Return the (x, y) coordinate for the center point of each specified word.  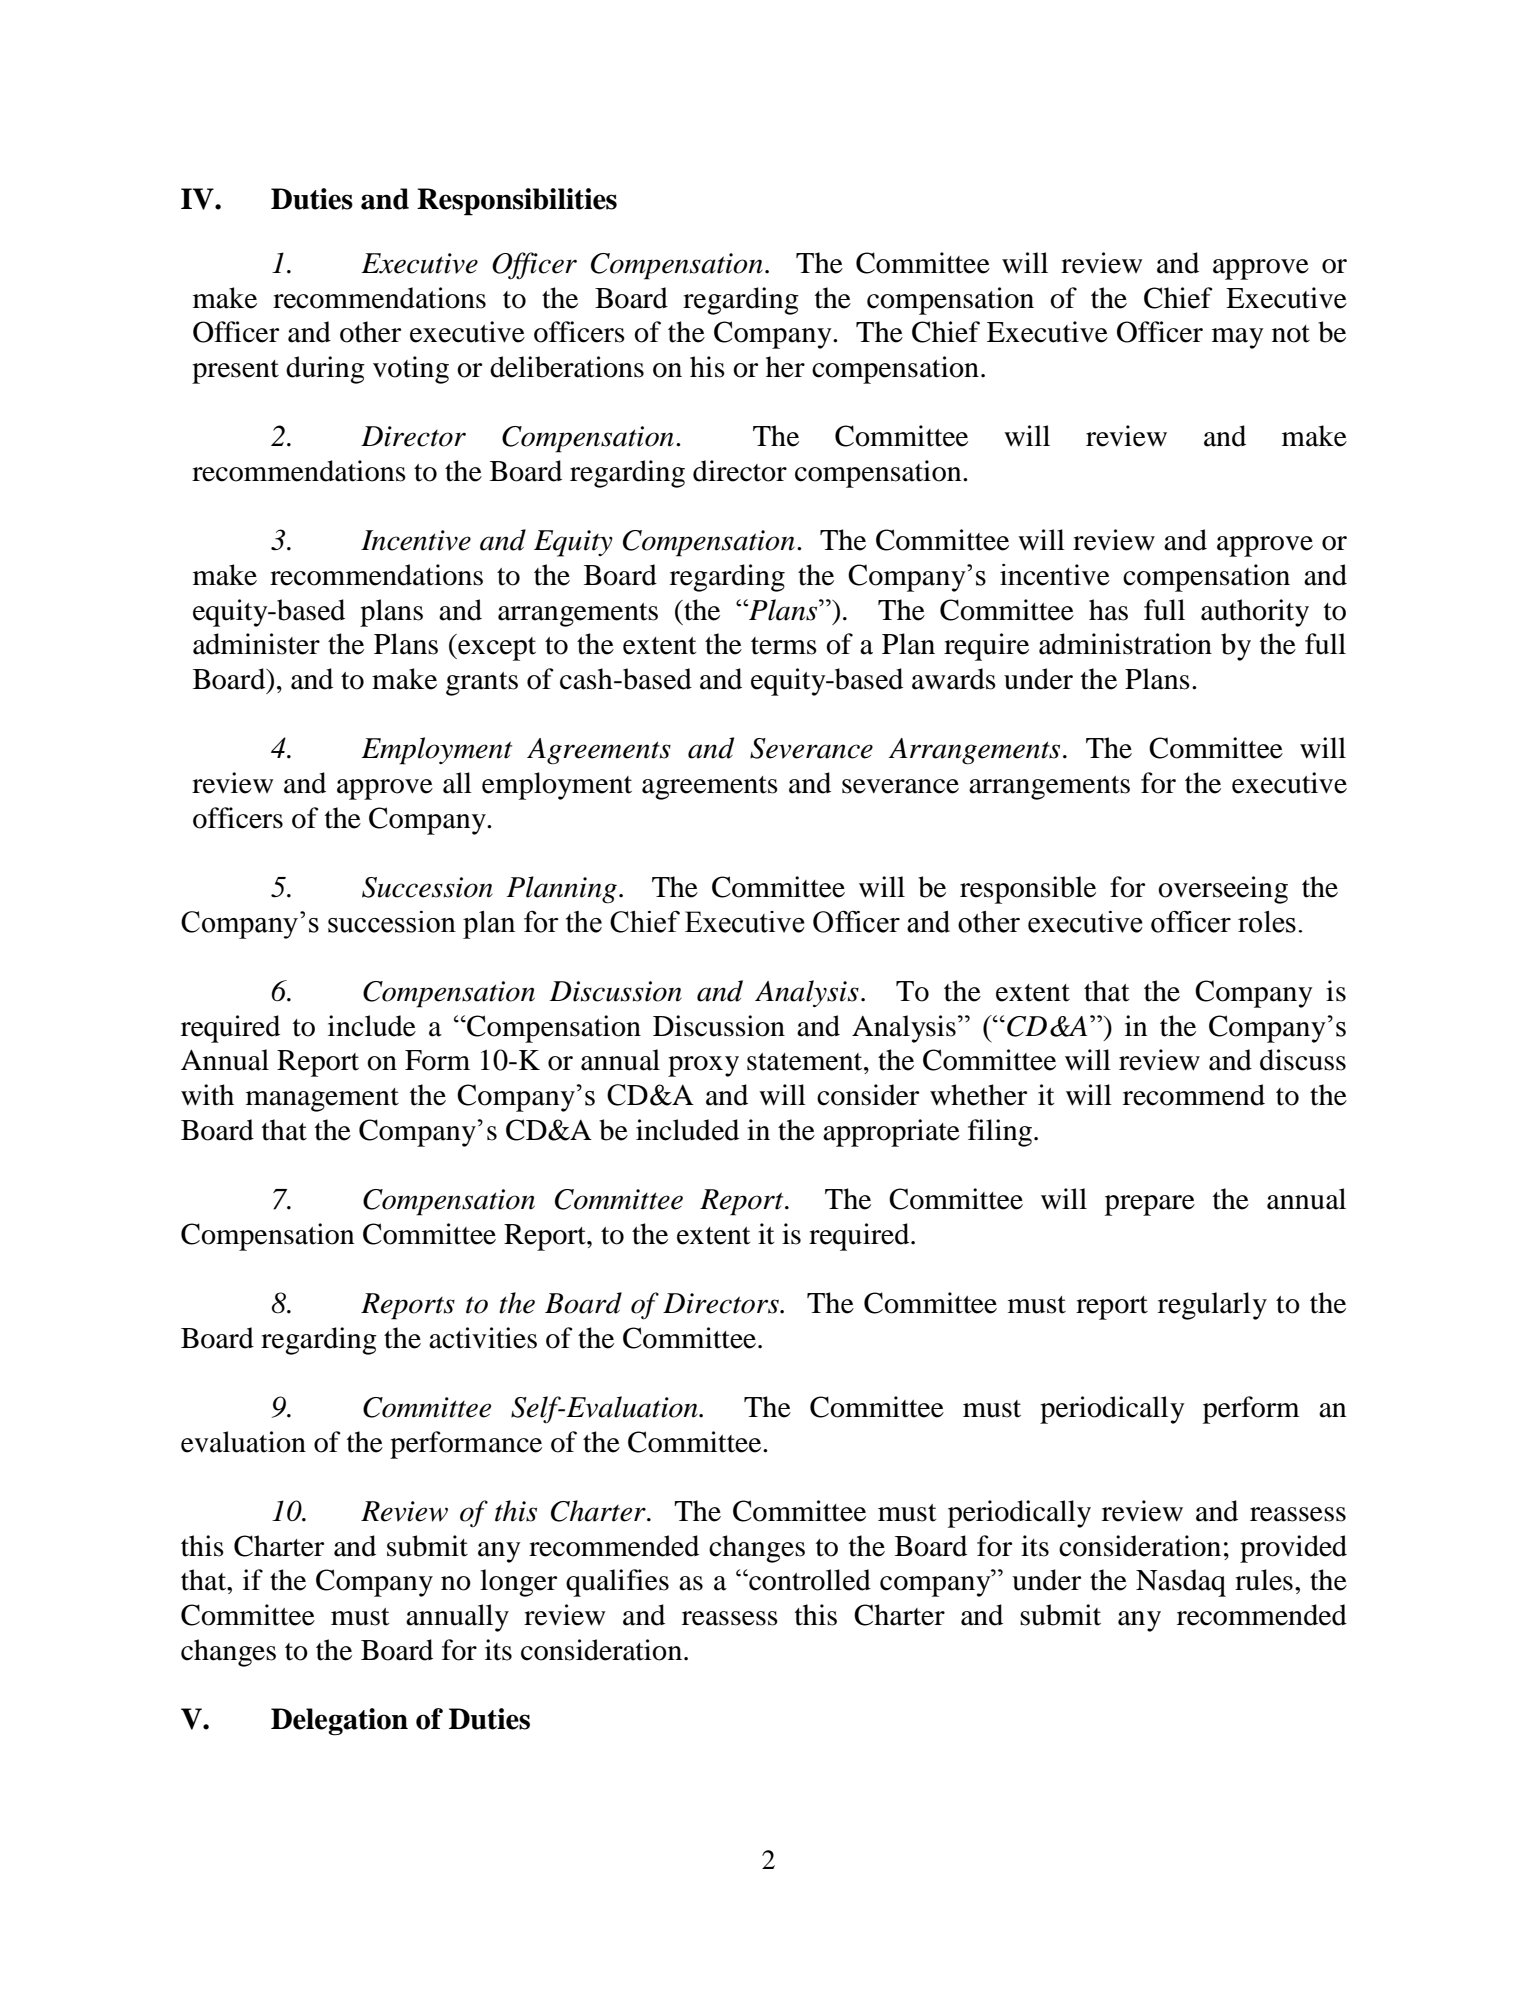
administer (256, 644)
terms (784, 646)
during (325, 370)
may (1238, 338)
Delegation (339, 1722)
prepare (1150, 1205)
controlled (809, 1580)
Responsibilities (517, 202)
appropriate (891, 1133)
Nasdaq (1181, 1583)
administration (1125, 644)
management (322, 1100)
